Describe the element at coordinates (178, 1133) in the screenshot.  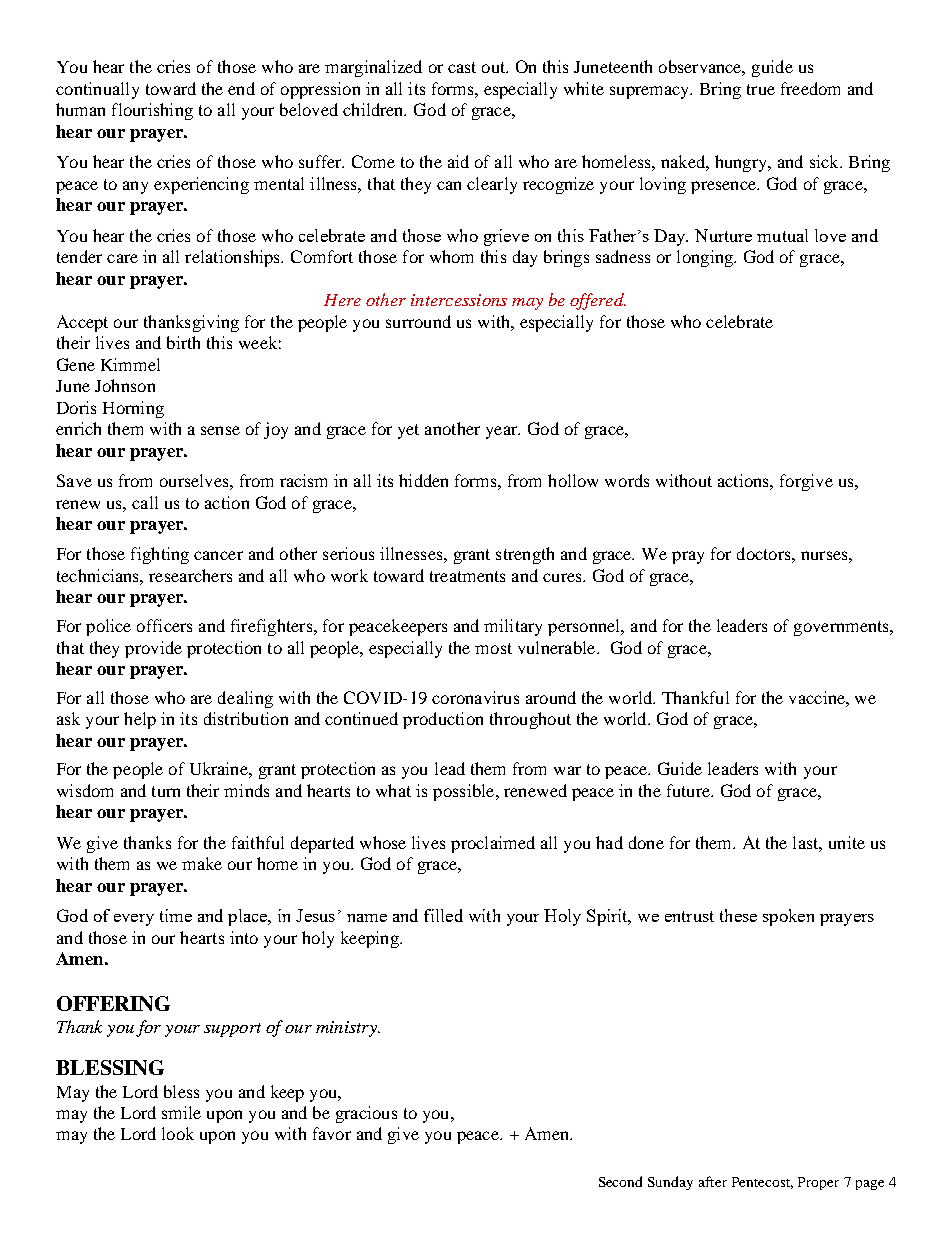
I see `look` at that location.
